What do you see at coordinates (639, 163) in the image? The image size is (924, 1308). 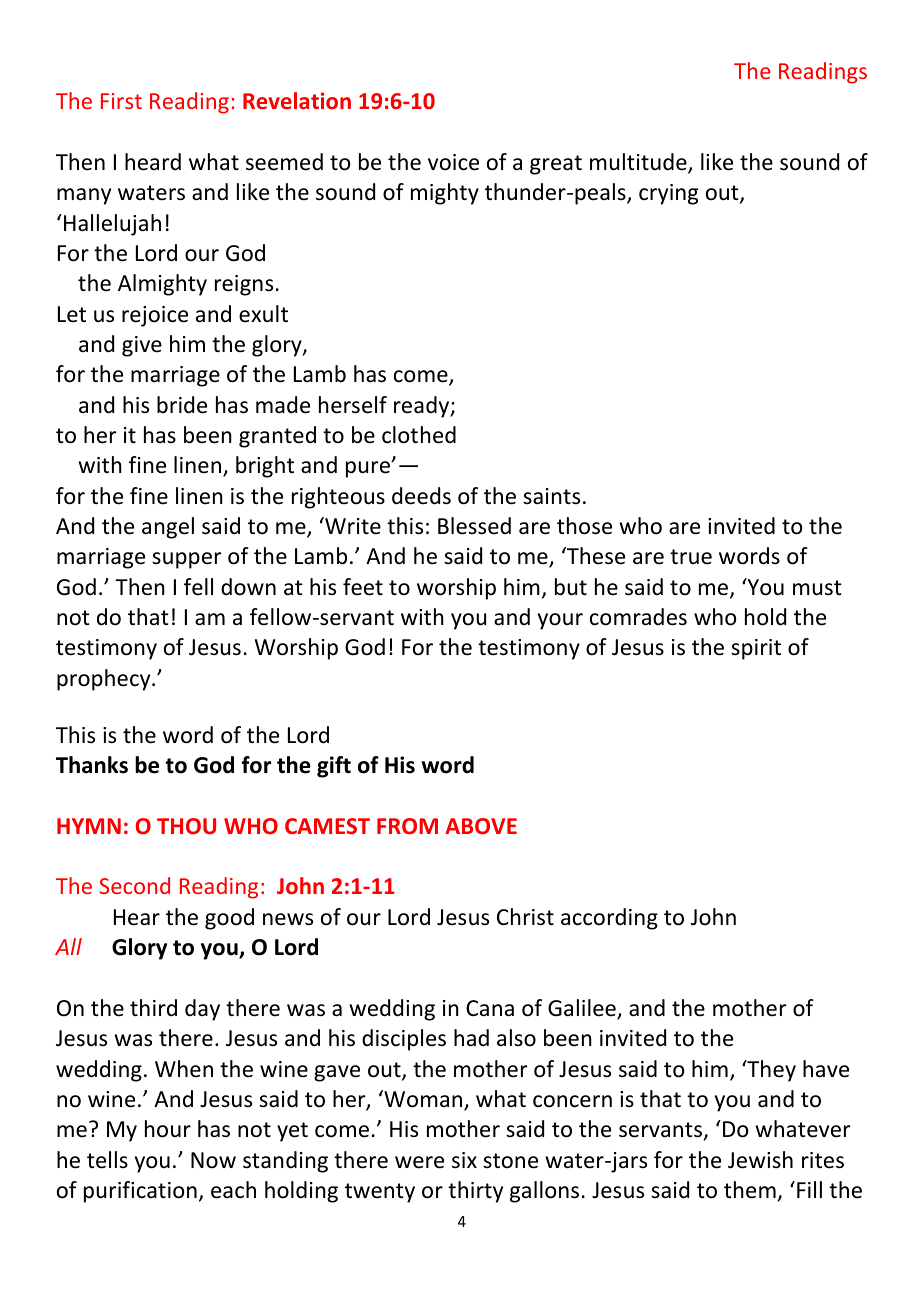 I see `multitude` at bounding box center [639, 163].
